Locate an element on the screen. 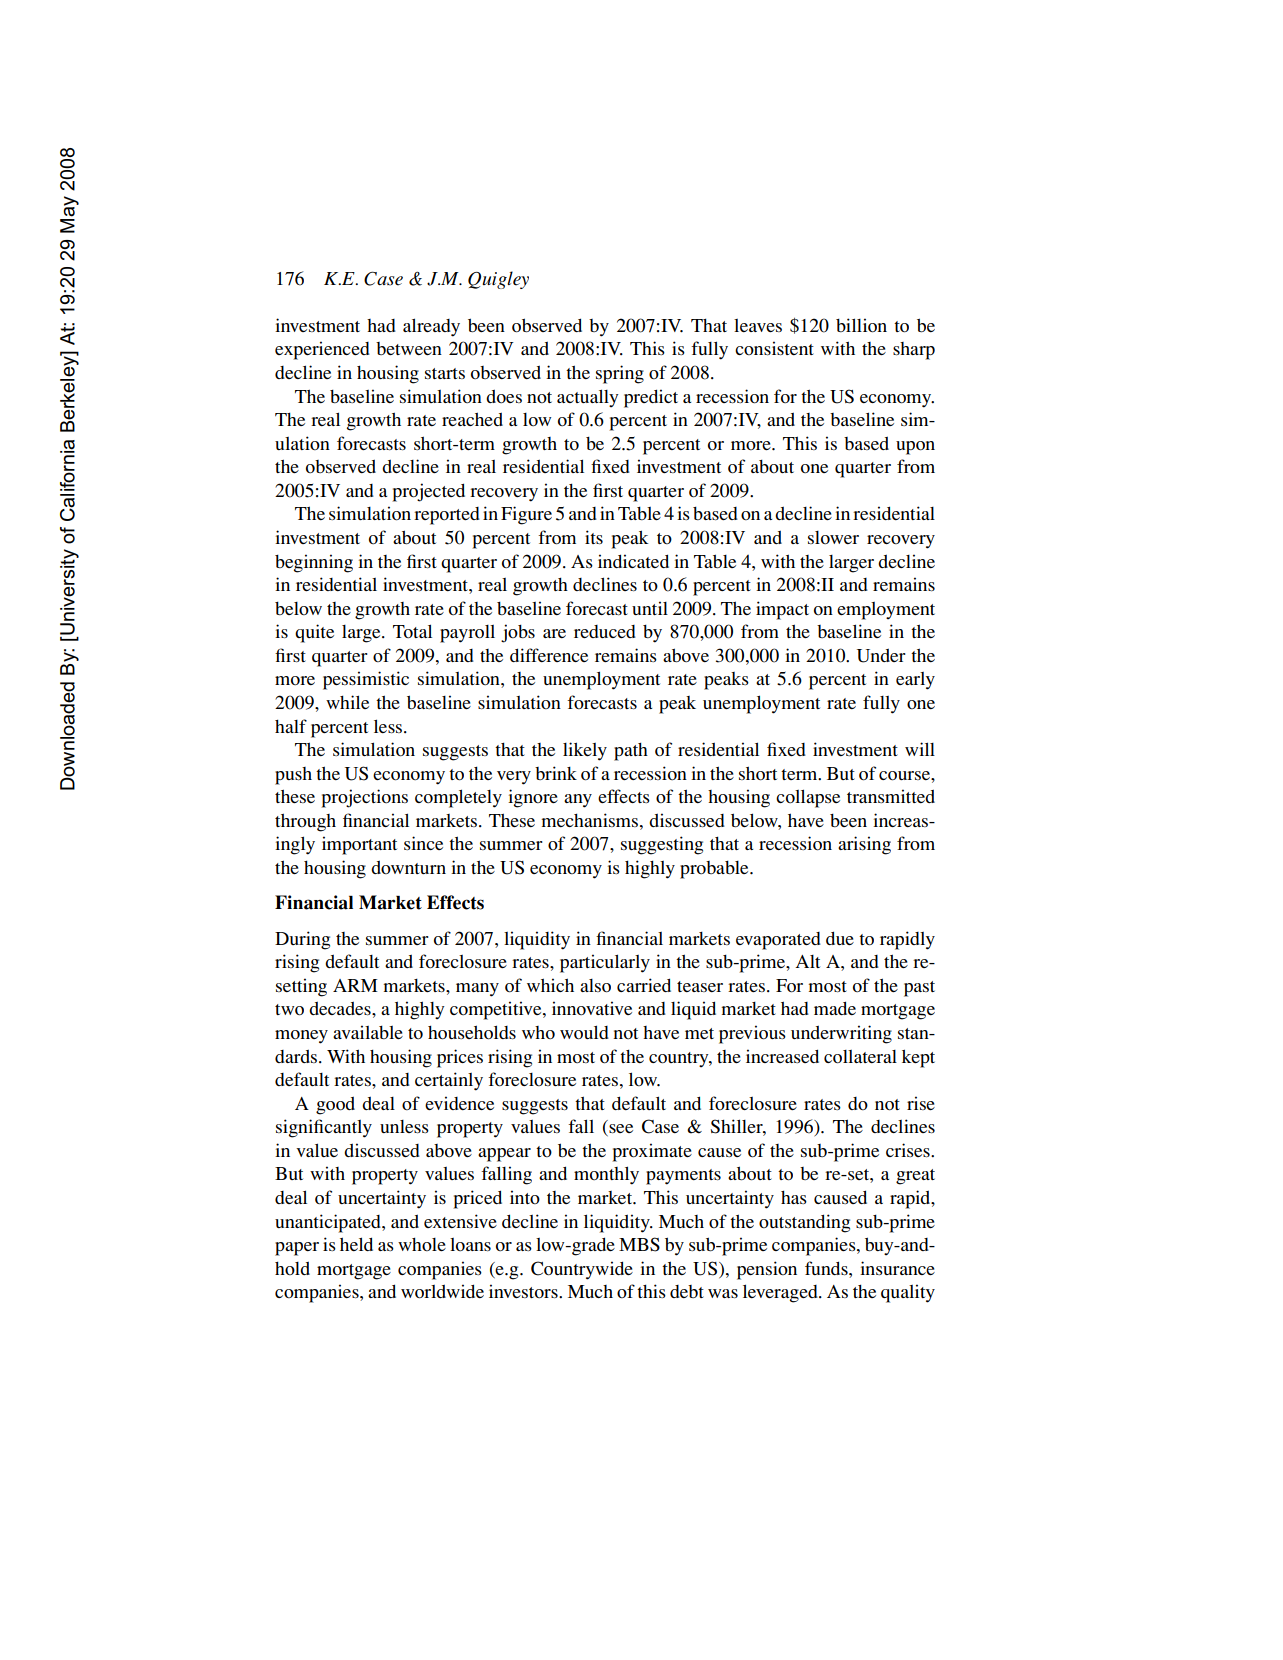 The height and width of the screenshot is (1660, 1283). held is located at coordinates (356, 1244).
